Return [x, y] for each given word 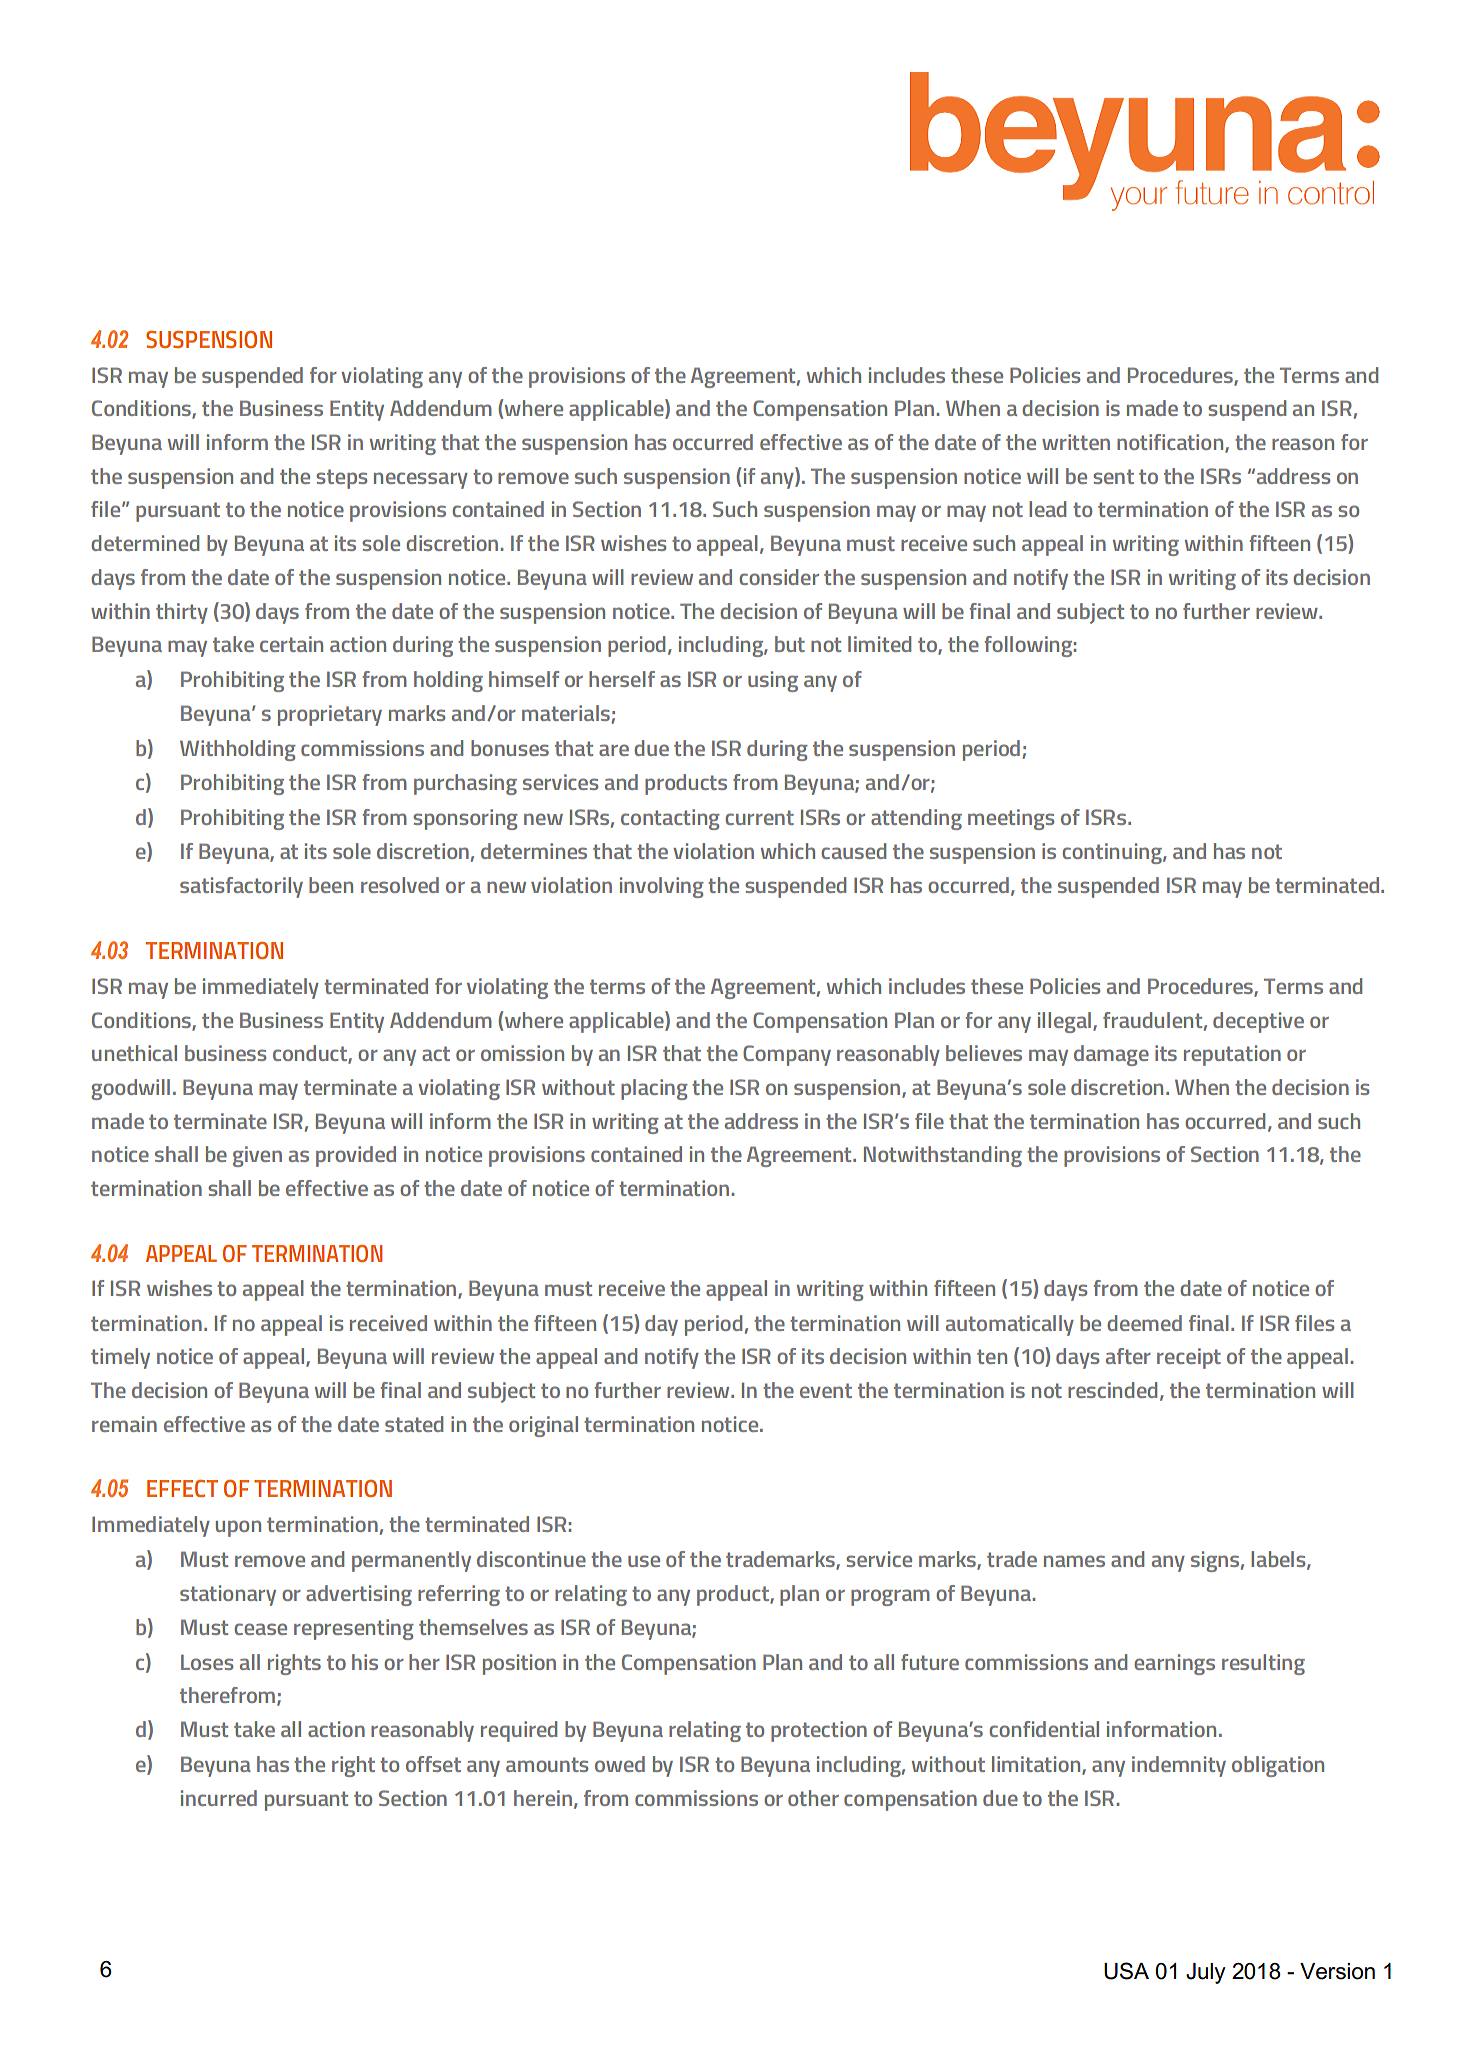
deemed [1144, 1323]
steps [341, 479]
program [890, 1597]
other [813, 1798]
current [760, 817]
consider [779, 577]
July [1206, 1973]
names [1074, 1561]
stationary [228, 1595]
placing [654, 1089]
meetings [1011, 819]
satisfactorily [241, 887]
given [257, 1156]
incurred [219, 1798]
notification [1171, 443]
